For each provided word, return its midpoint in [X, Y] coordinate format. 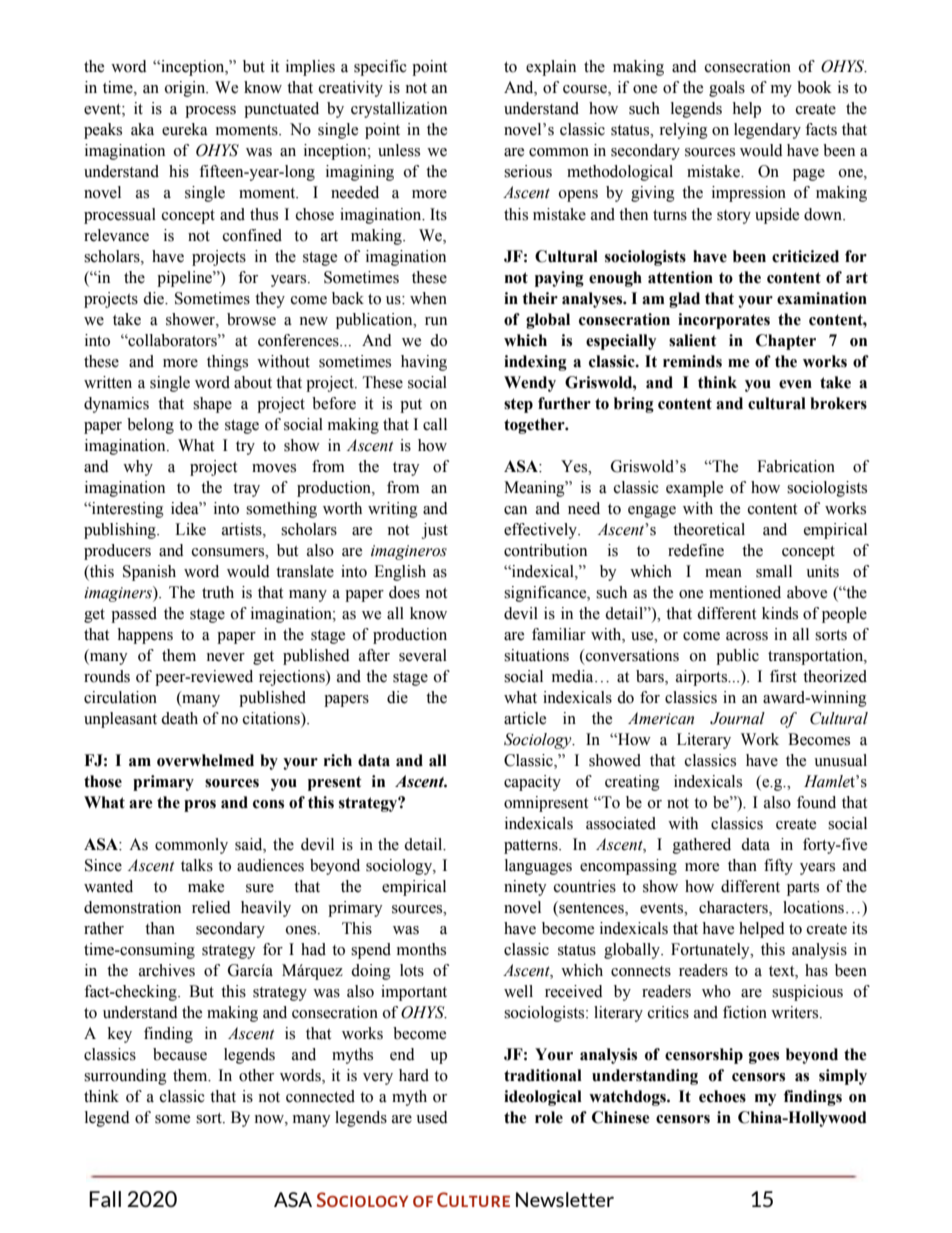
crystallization [399, 110]
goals [727, 89]
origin [186, 89]
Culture [473, 1199]
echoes [722, 1096]
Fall [105, 1199]
